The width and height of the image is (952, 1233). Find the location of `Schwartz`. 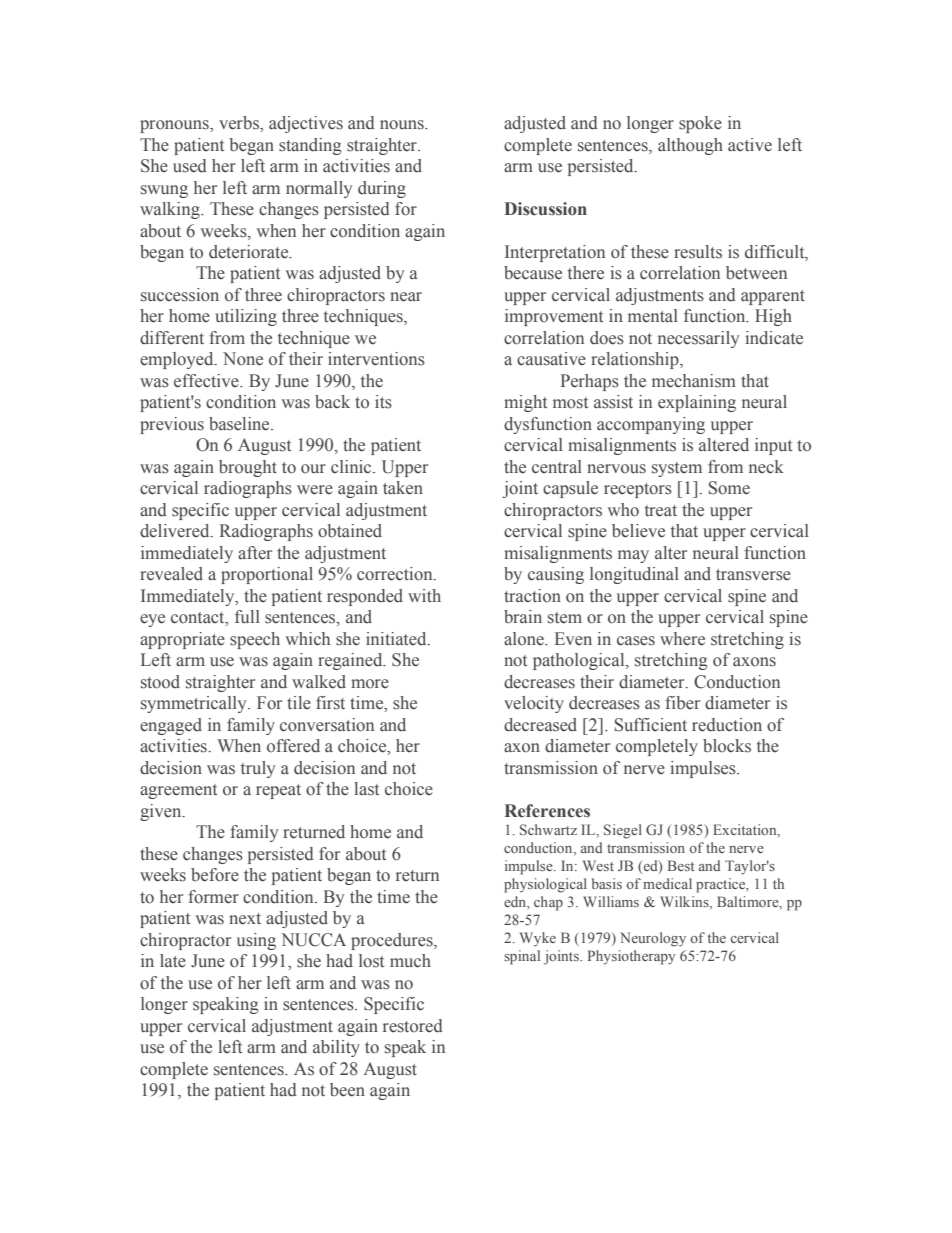

Schwartz is located at coordinates (548, 829).
